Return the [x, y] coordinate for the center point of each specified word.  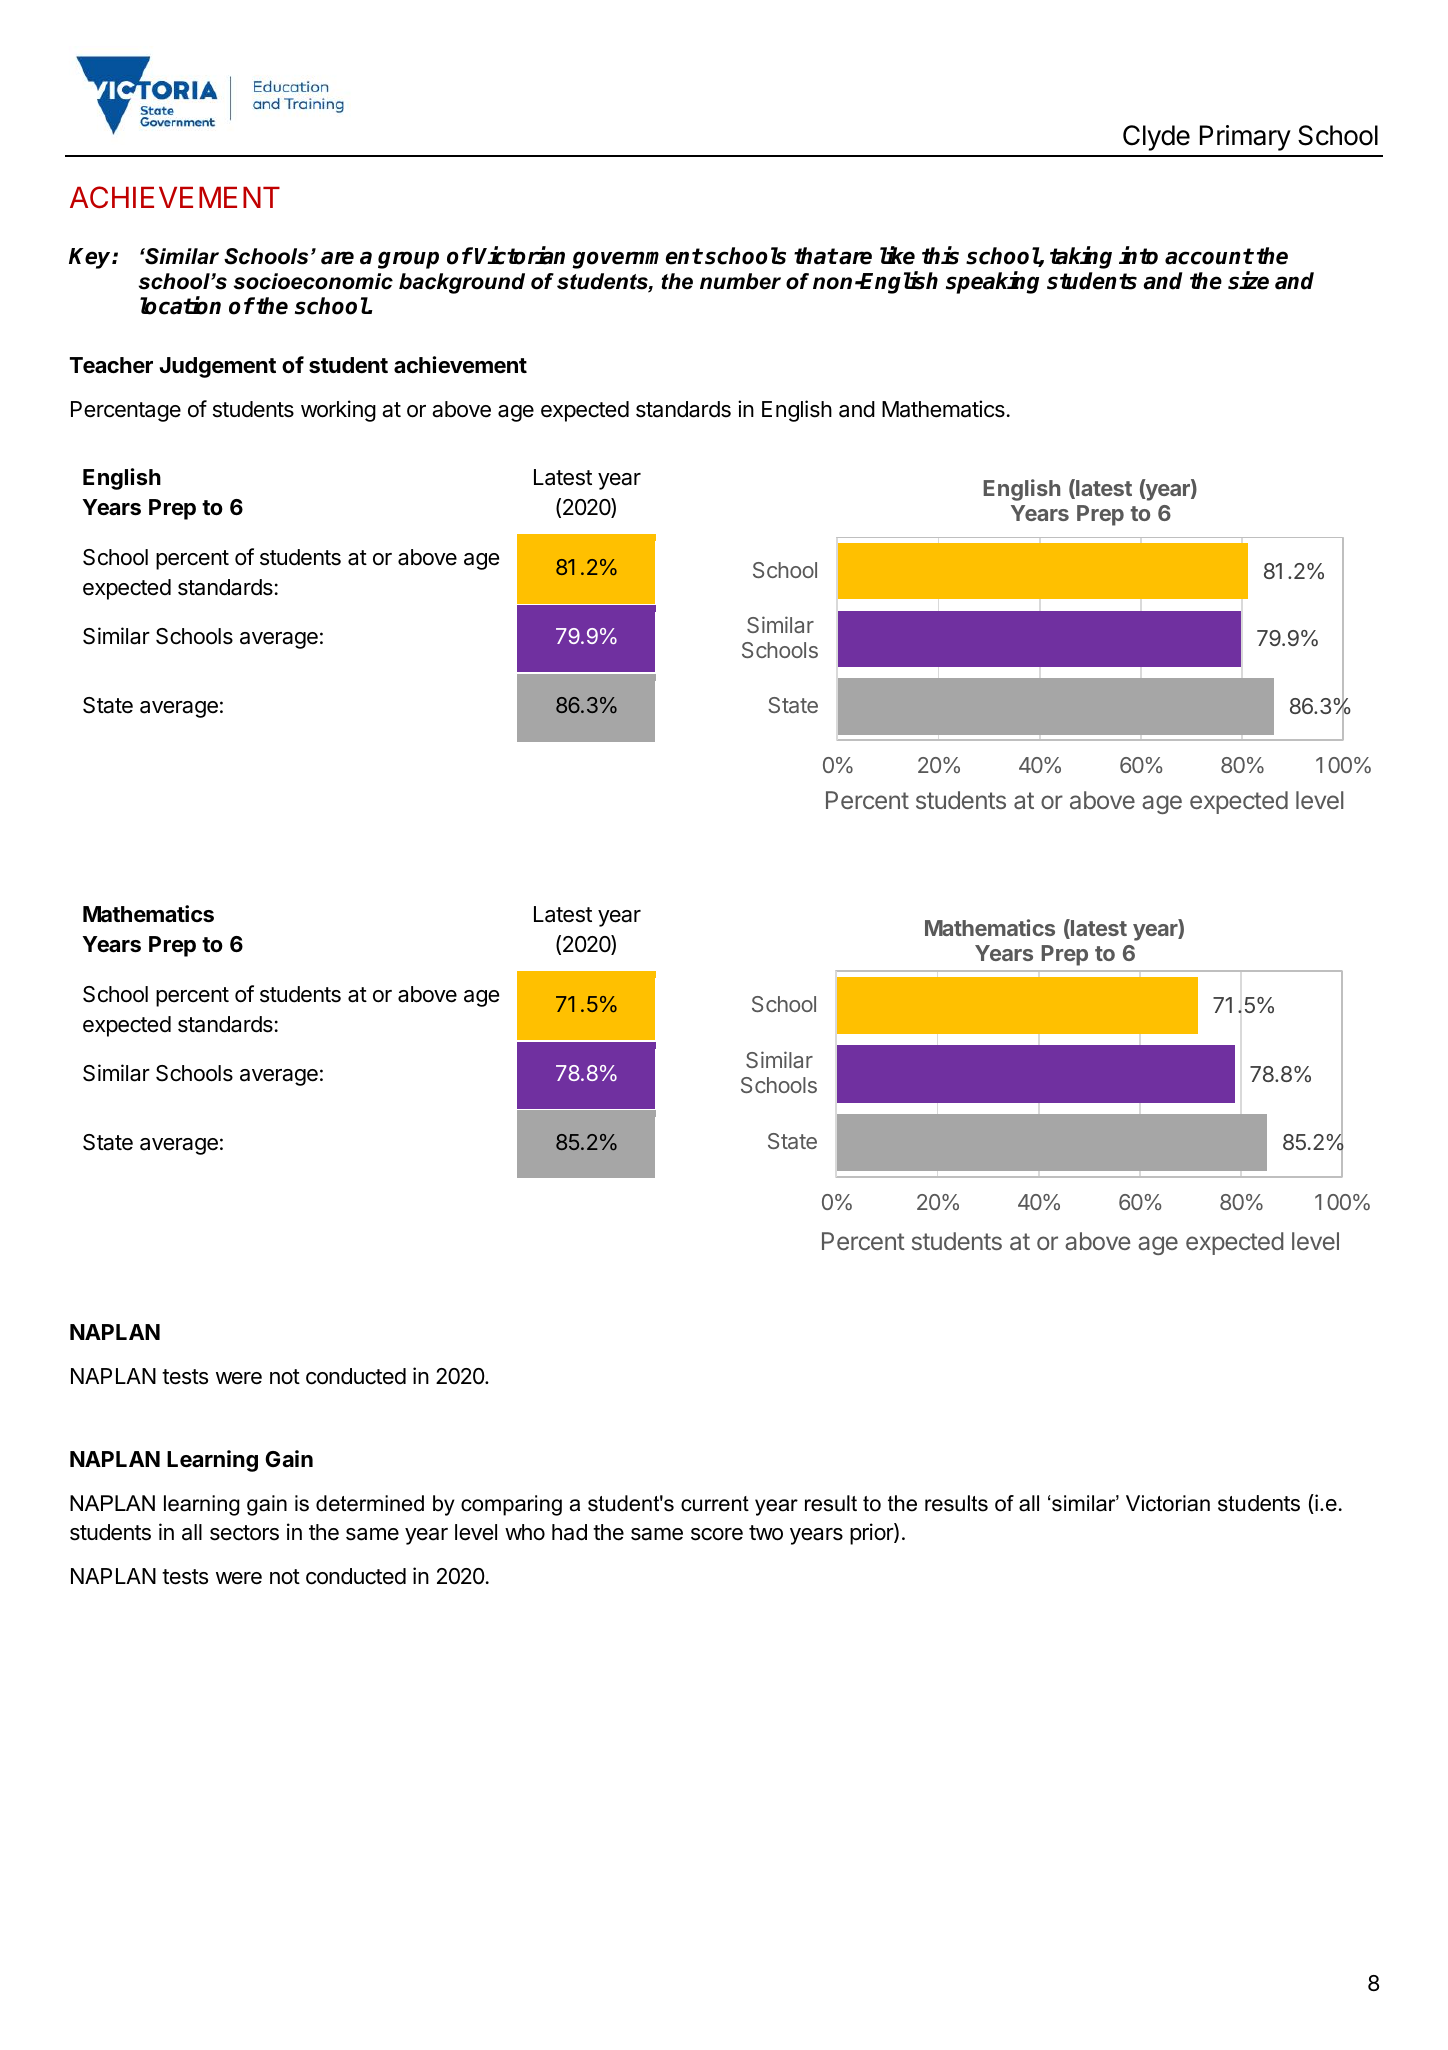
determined [370, 1503]
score [717, 1534]
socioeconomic [313, 281]
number [740, 281]
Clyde [1156, 138]
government [637, 258]
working [338, 411]
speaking [992, 282]
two [766, 1533]
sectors [244, 1533]
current [715, 1504]
